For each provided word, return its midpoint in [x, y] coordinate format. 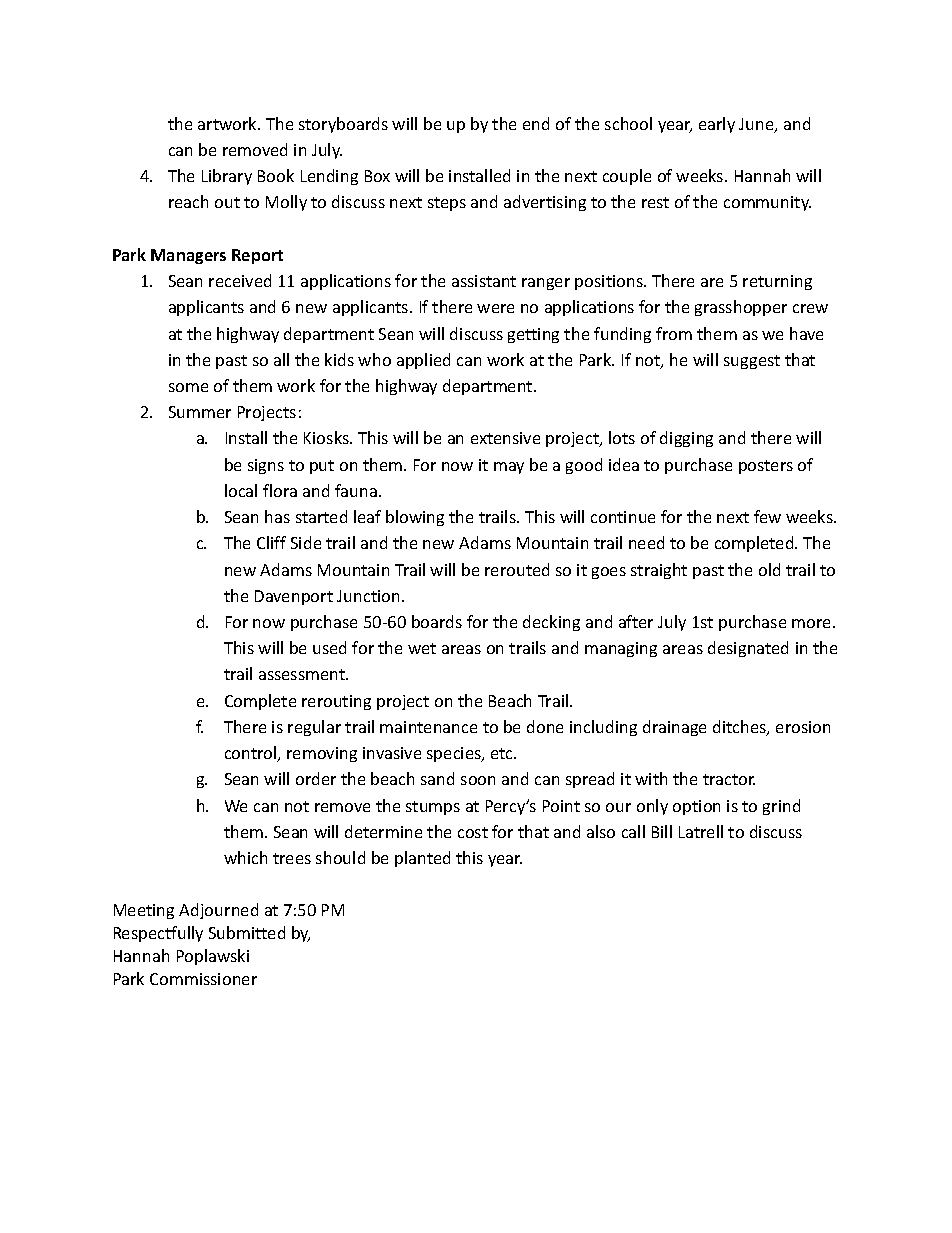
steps [447, 204]
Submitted [247, 932]
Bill [662, 831]
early [717, 125]
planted [422, 859]
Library [227, 177]
